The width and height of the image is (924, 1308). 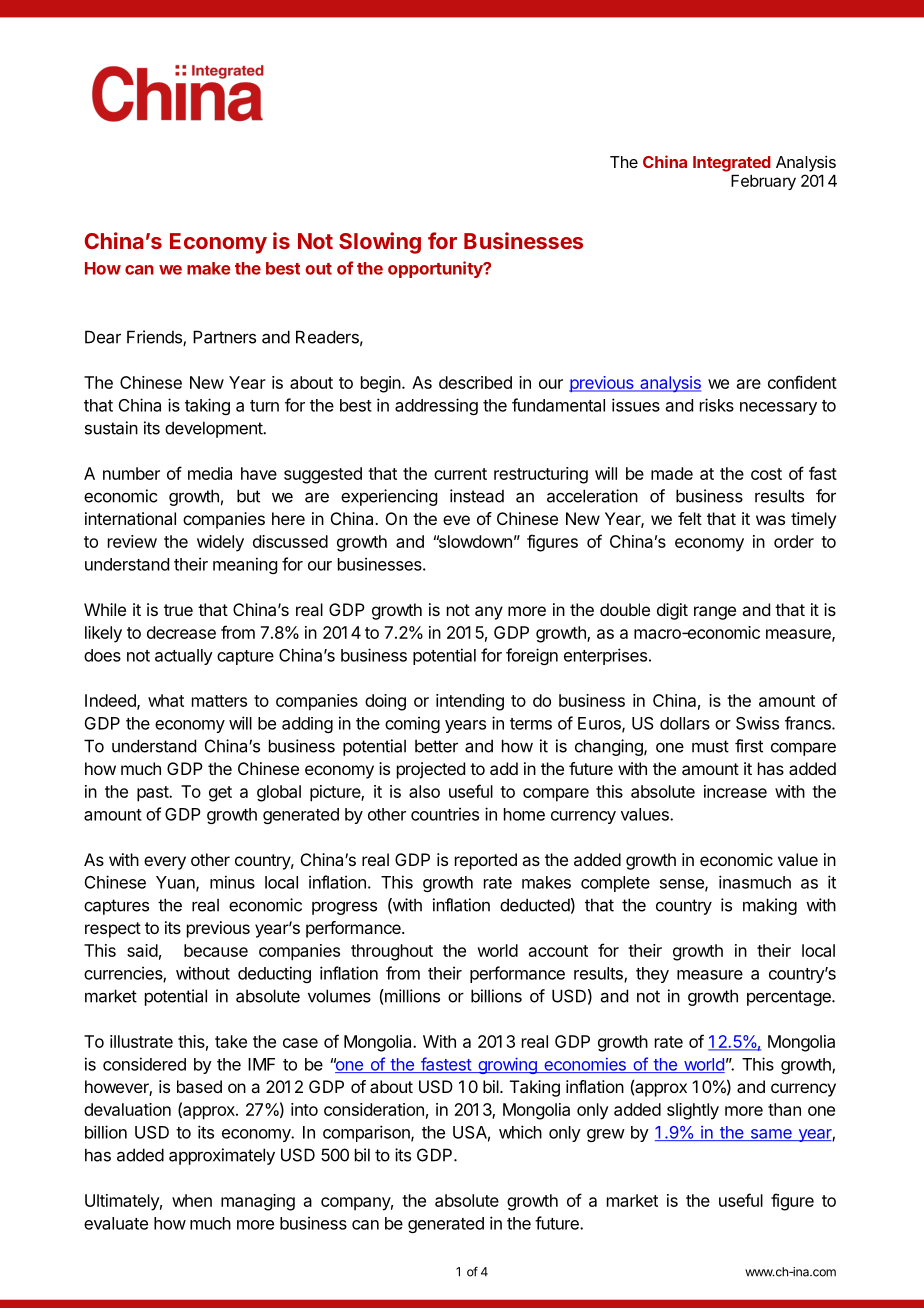 I want to click on Swiss, so click(x=757, y=723).
